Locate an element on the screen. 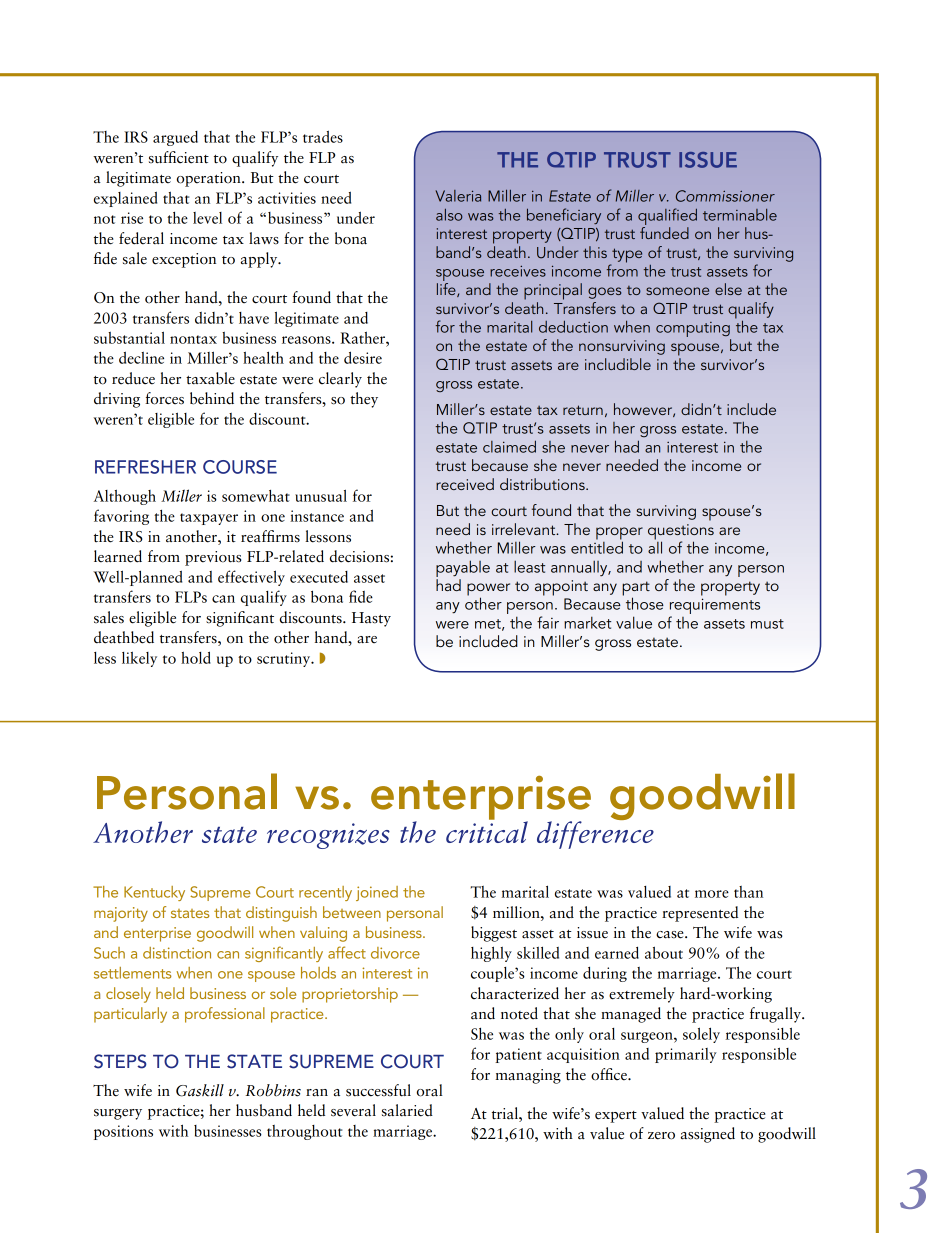  Commissioner is located at coordinates (725, 196).
